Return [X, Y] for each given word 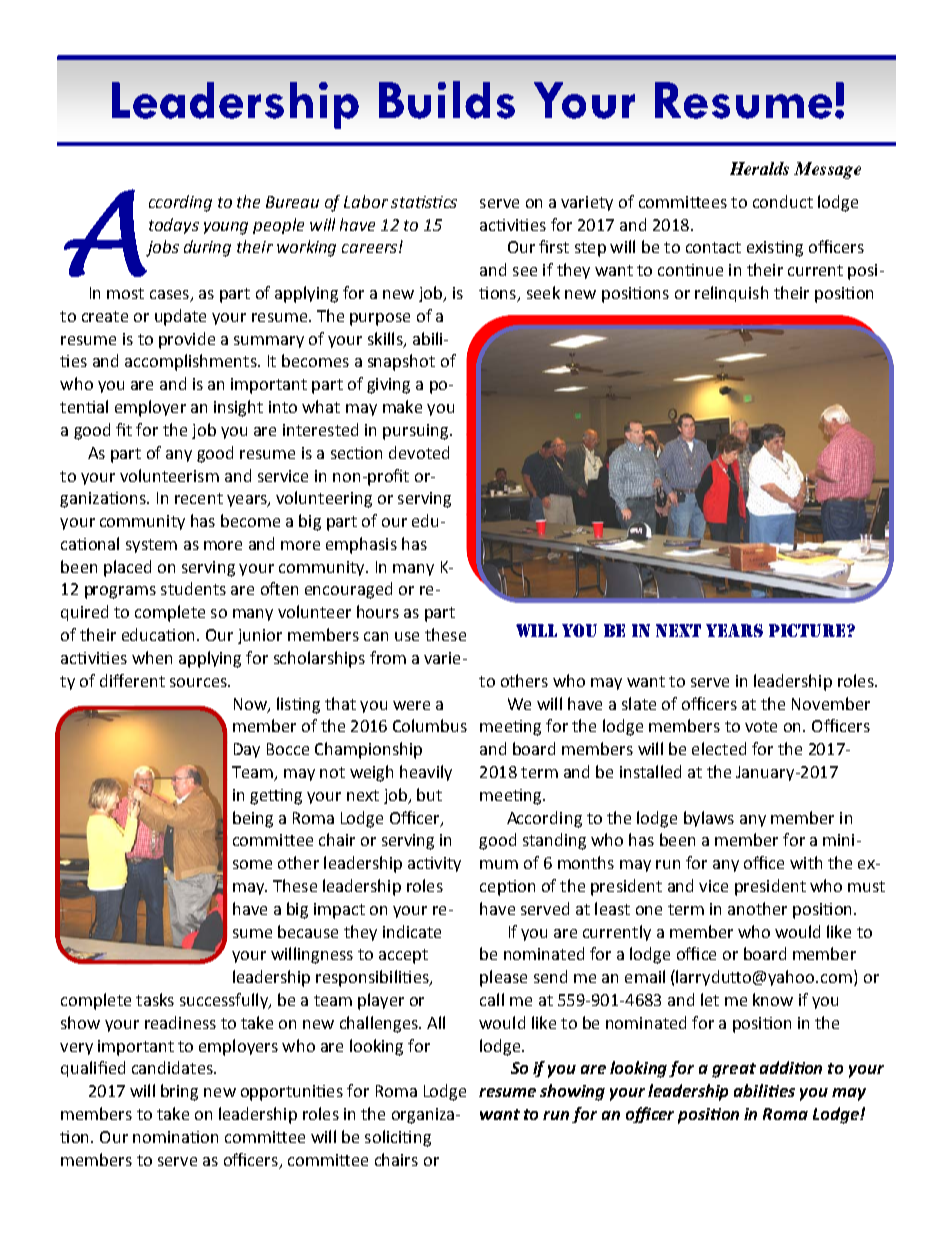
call [492, 999]
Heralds [759, 168]
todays [174, 226]
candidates [173, 1067]
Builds [447, 100]
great [734, 1070]
